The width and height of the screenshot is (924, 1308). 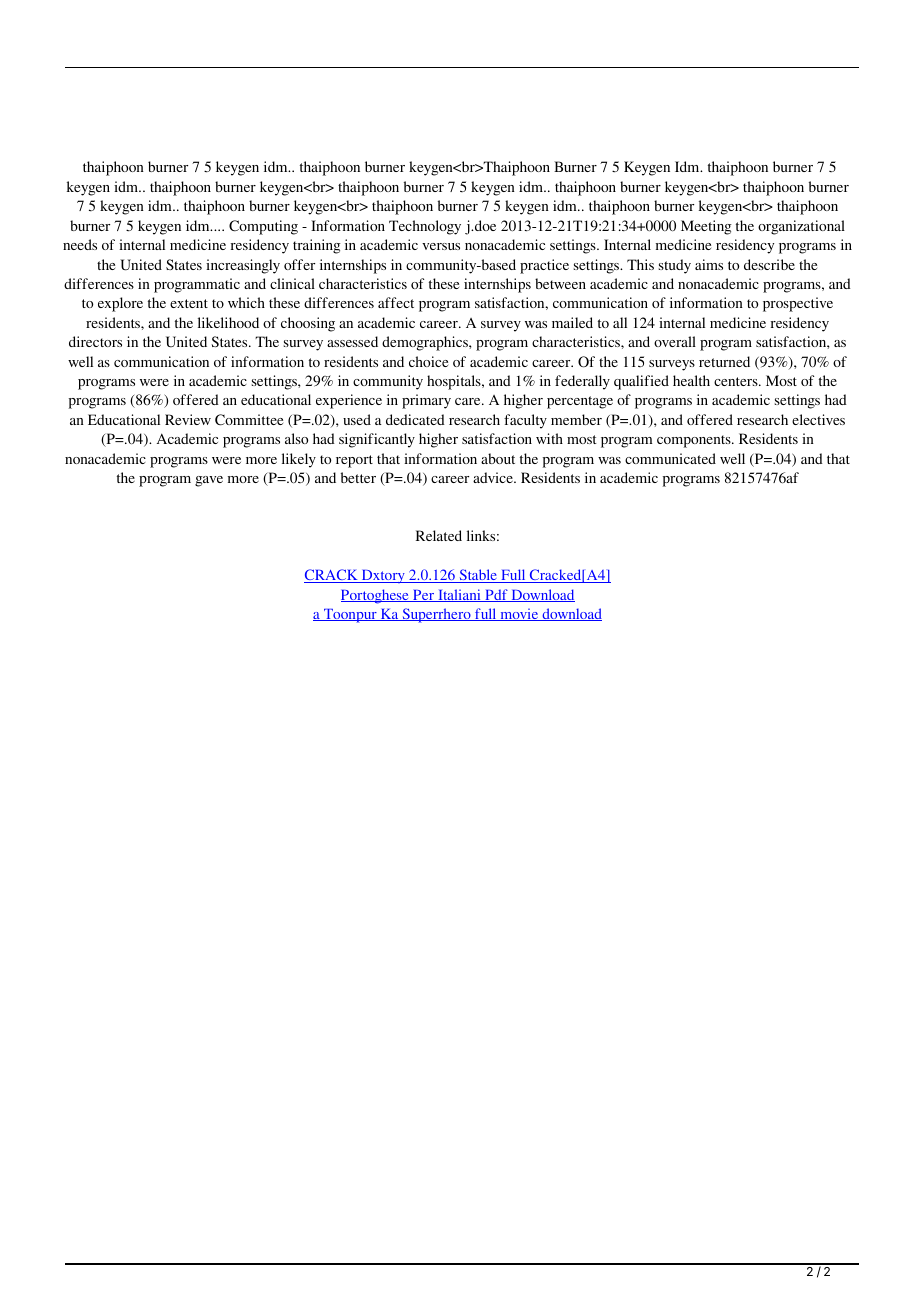 What do you see at coordinates (441, 246) in the screenshot?
I see `versus` at bounding box center [441, 246].
